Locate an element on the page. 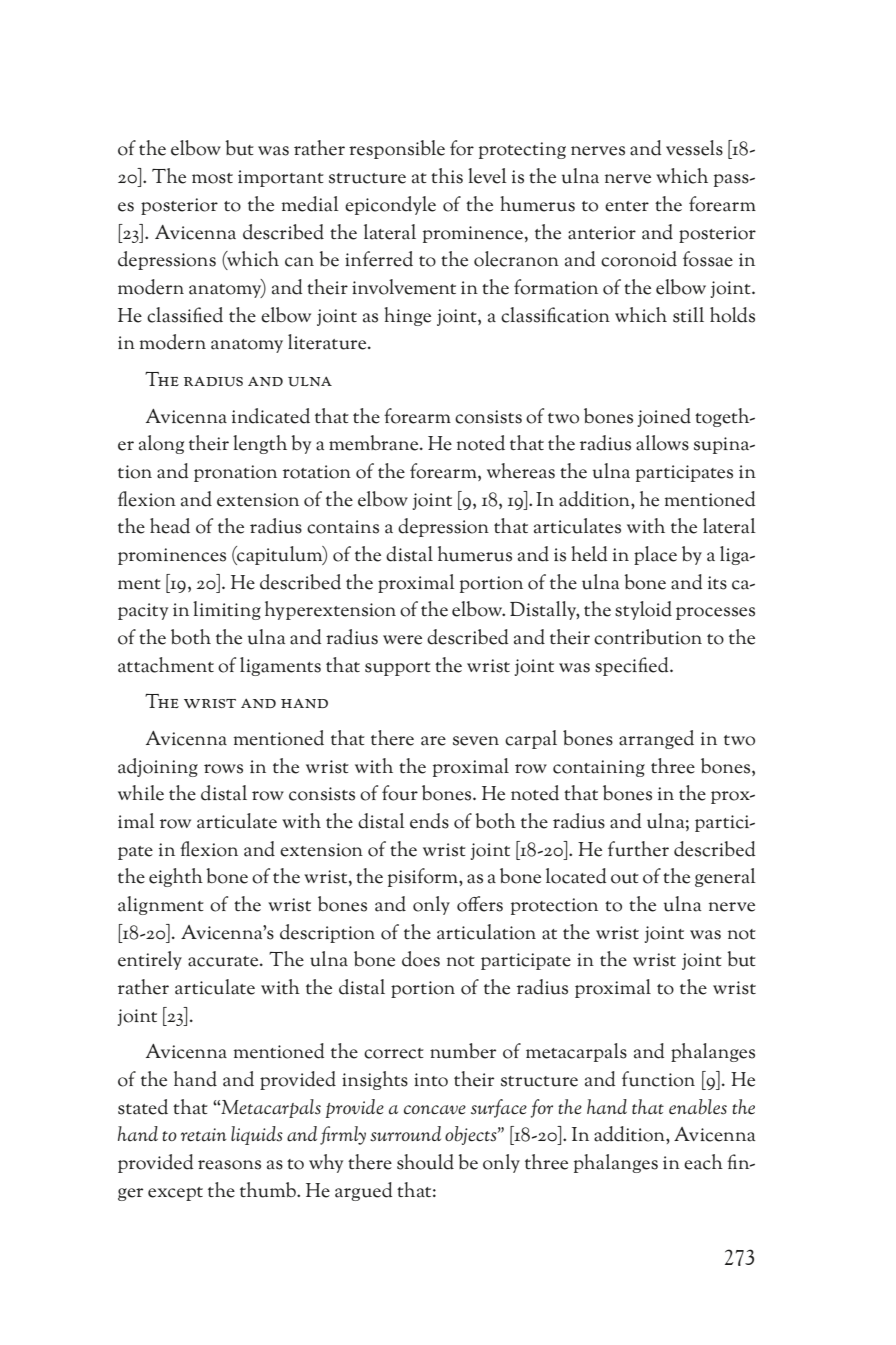 Image resolution: width=896 pixels, height=1345 pixels. reasons is located at coordinates (229, 1165).
